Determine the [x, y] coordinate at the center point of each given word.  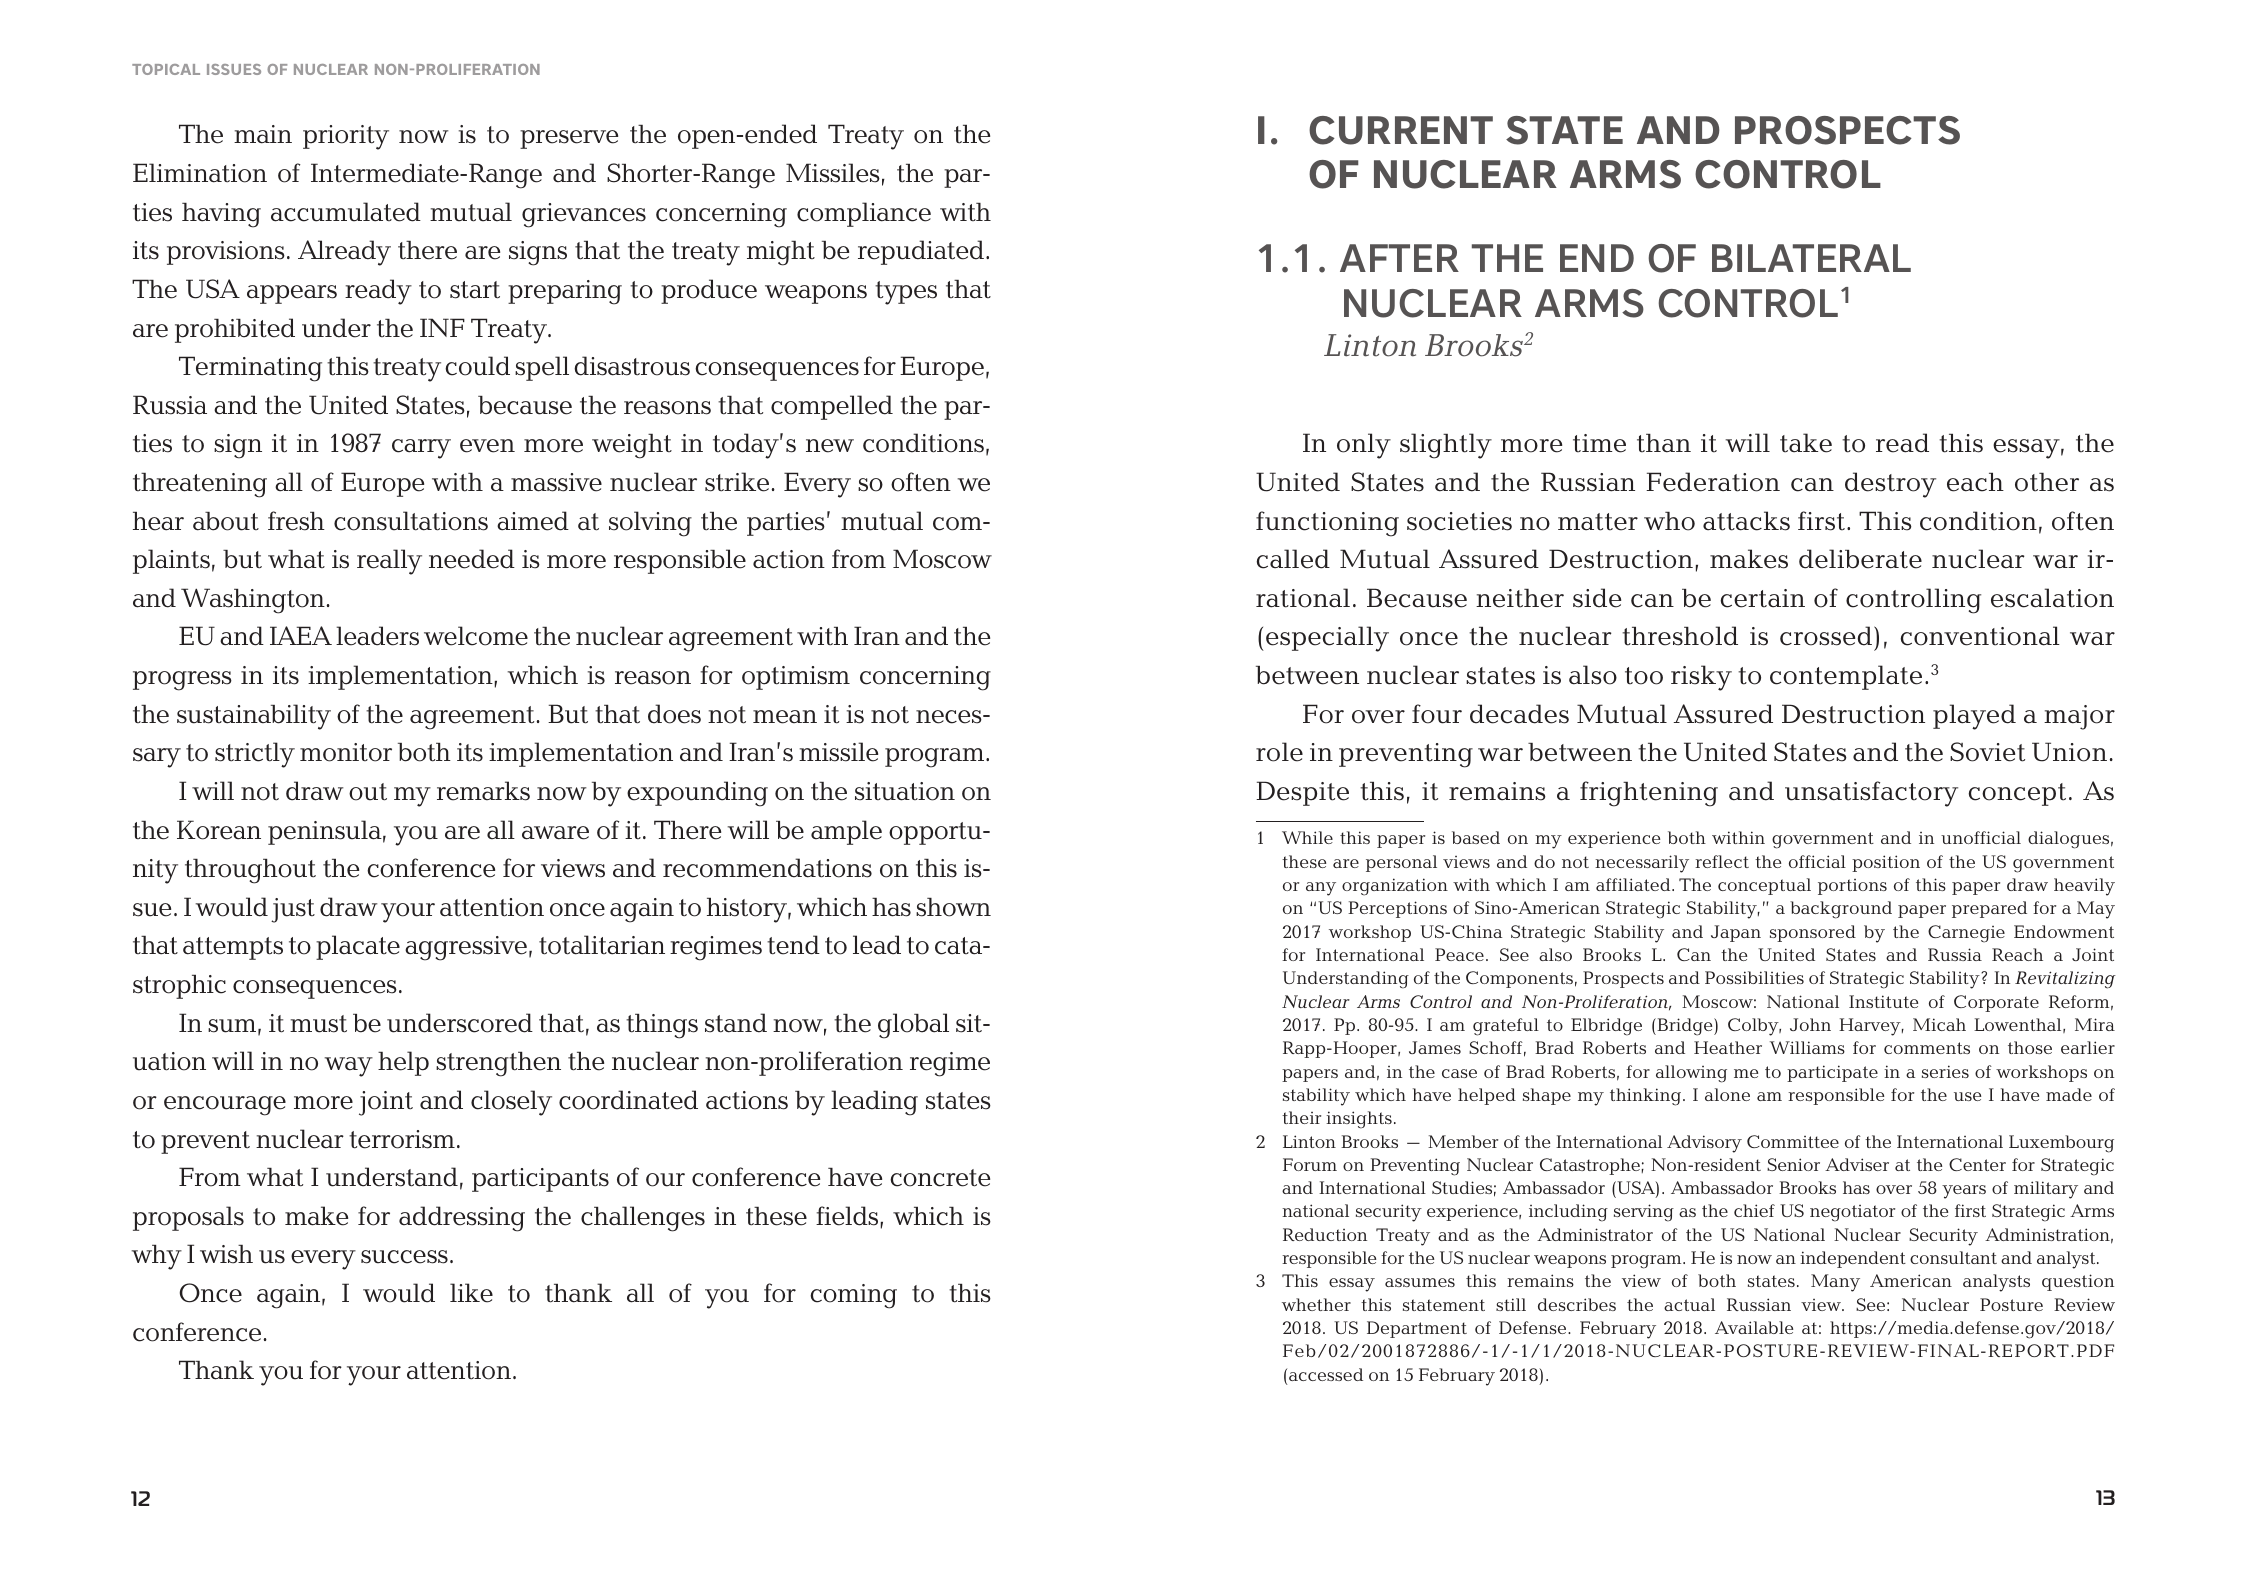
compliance [864, 214]
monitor [346, 752]
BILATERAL [1811, 258]
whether [1316, 1304]
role [1279, 752]
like [471, 1293]
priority [346, 137]
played [1974, 717]
